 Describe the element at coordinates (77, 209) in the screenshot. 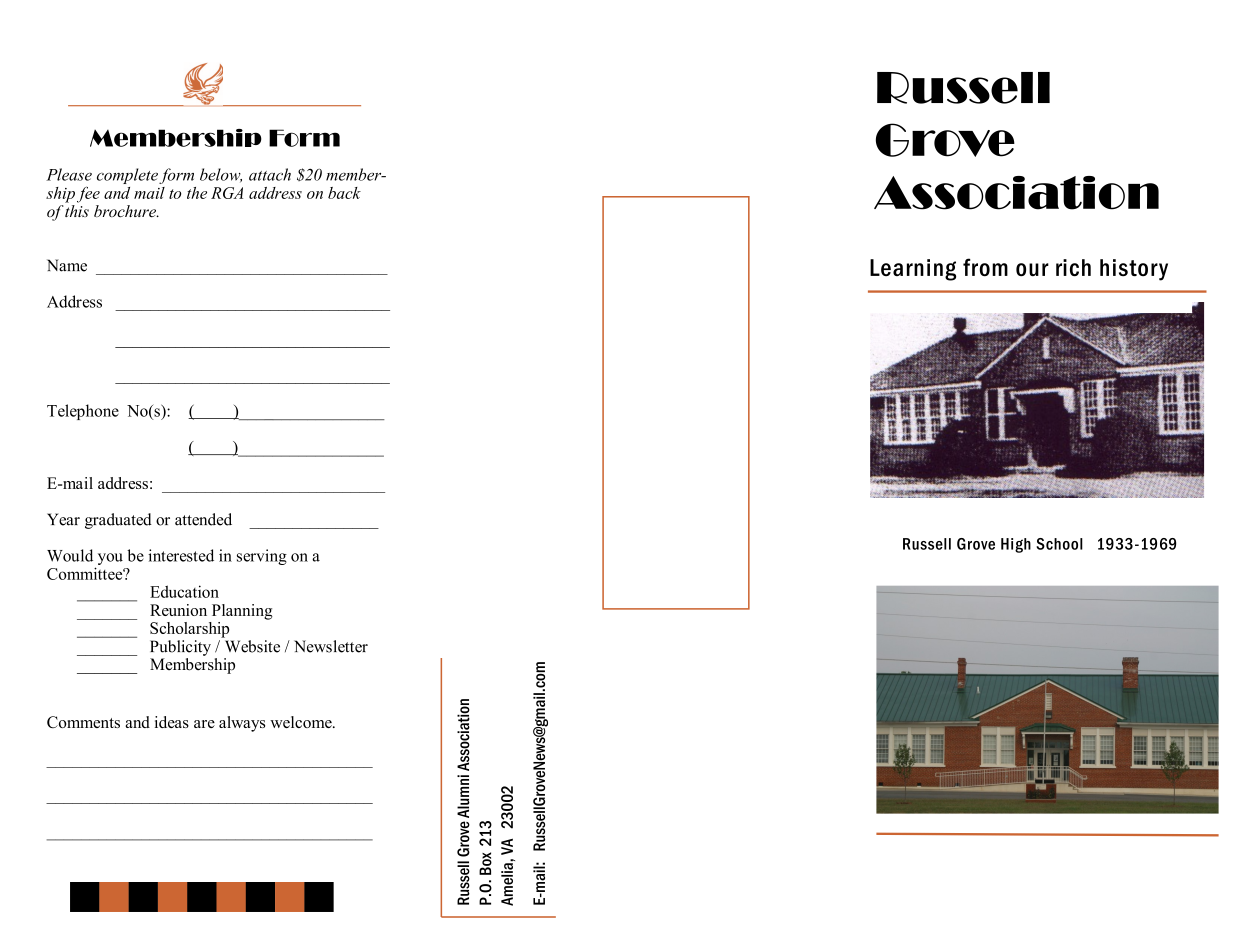

I see `this` at that location.
